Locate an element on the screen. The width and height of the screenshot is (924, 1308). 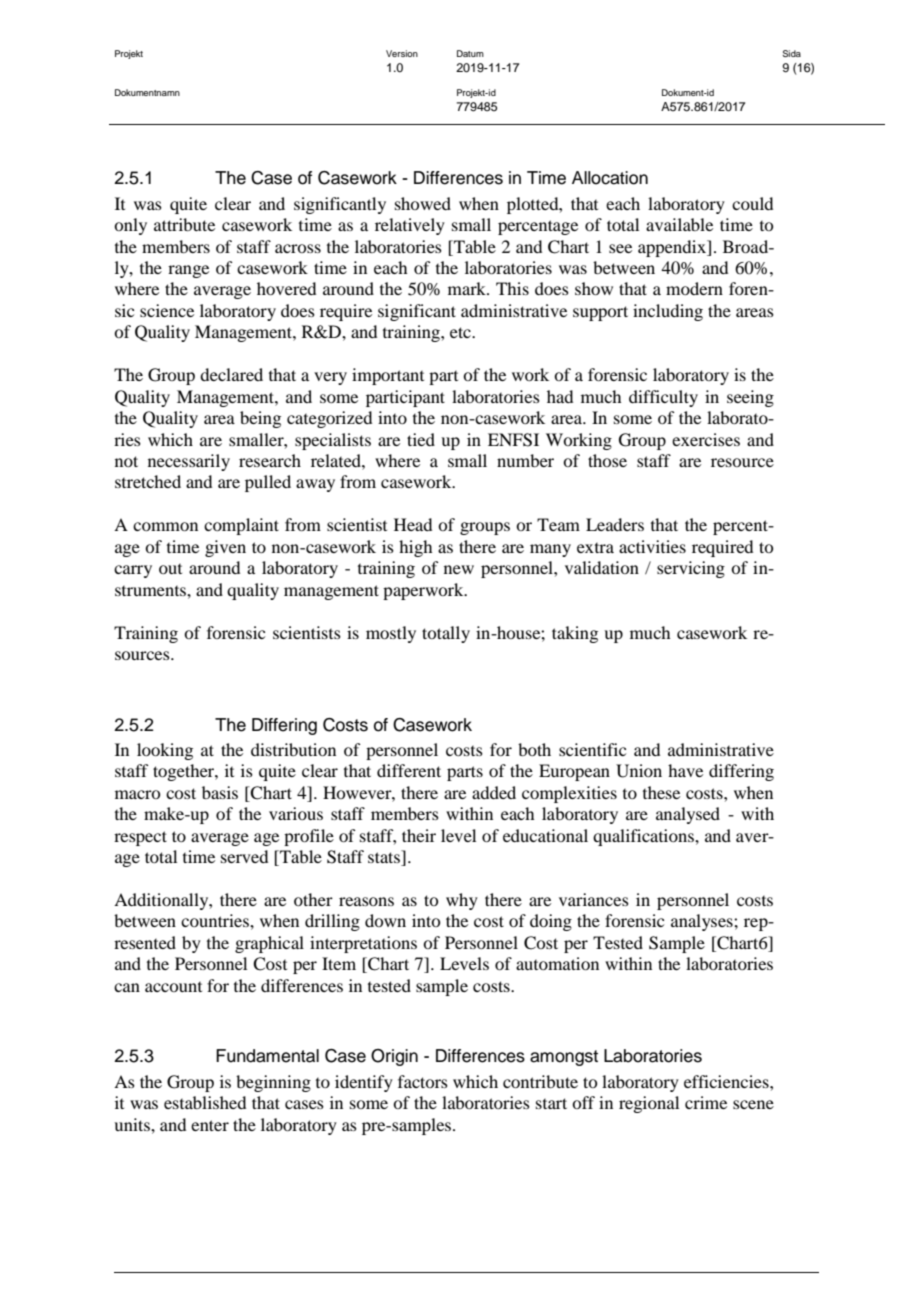
established is located at coordinates (205, 1102).
